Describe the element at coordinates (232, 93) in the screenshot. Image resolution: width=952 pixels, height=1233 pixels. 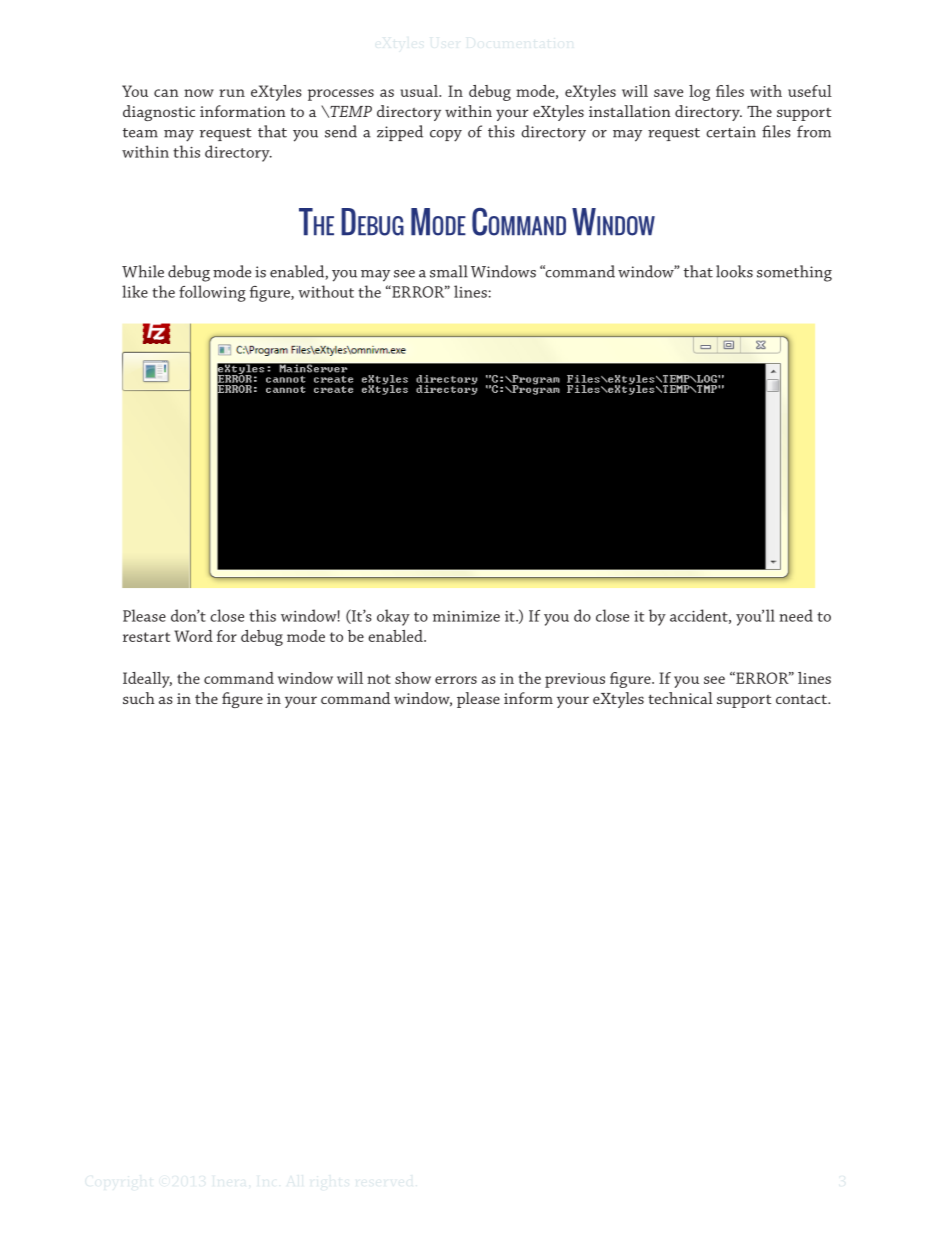
I see `run` at that location.
